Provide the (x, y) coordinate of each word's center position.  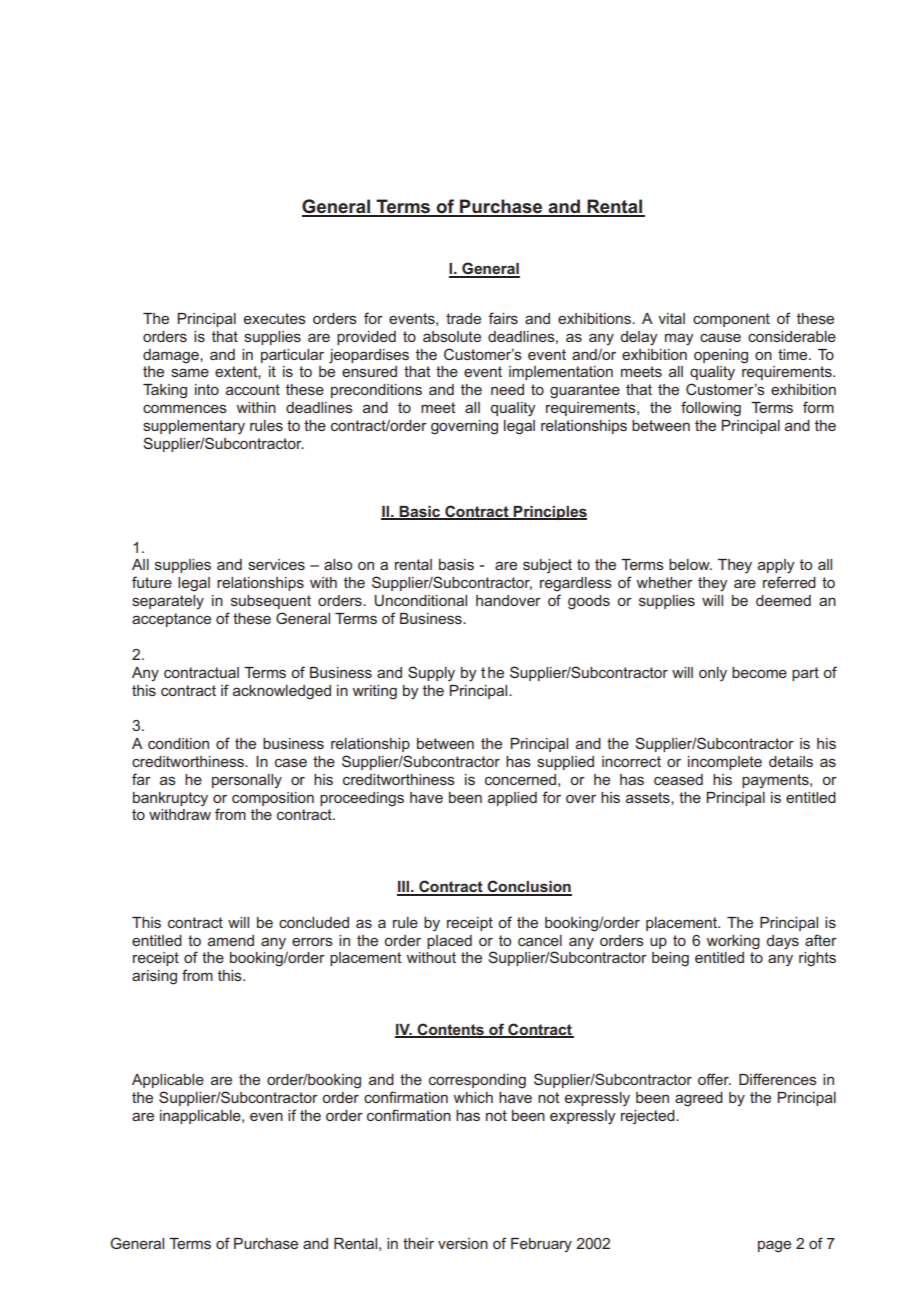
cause (720, 337)
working (733, 942)
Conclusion (528, 887)
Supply (431, 674)
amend (231, 940)
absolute (452, 336)
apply (776, 566)
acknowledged (282, 692)
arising (154, 977)
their (418, 1243)
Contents (450, 1030)
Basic (420, 513)
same (190, 372)
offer (714, 1079)
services (276, 564)
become (759, 672)
